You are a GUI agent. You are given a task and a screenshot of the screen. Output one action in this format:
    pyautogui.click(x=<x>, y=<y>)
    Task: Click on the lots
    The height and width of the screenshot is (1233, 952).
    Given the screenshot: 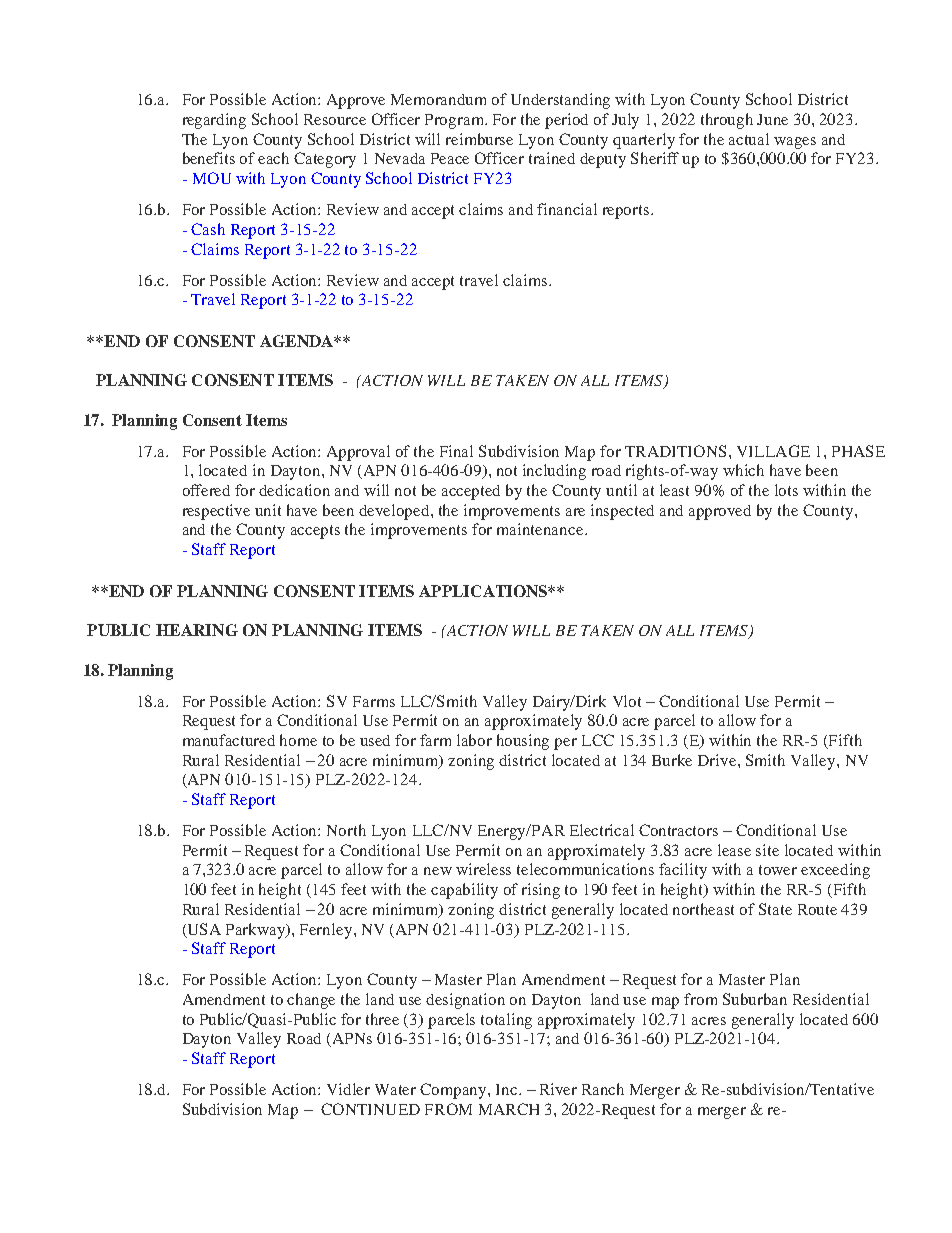 What is the action you would take?
    pyautogui.click(x=786, y=490)
